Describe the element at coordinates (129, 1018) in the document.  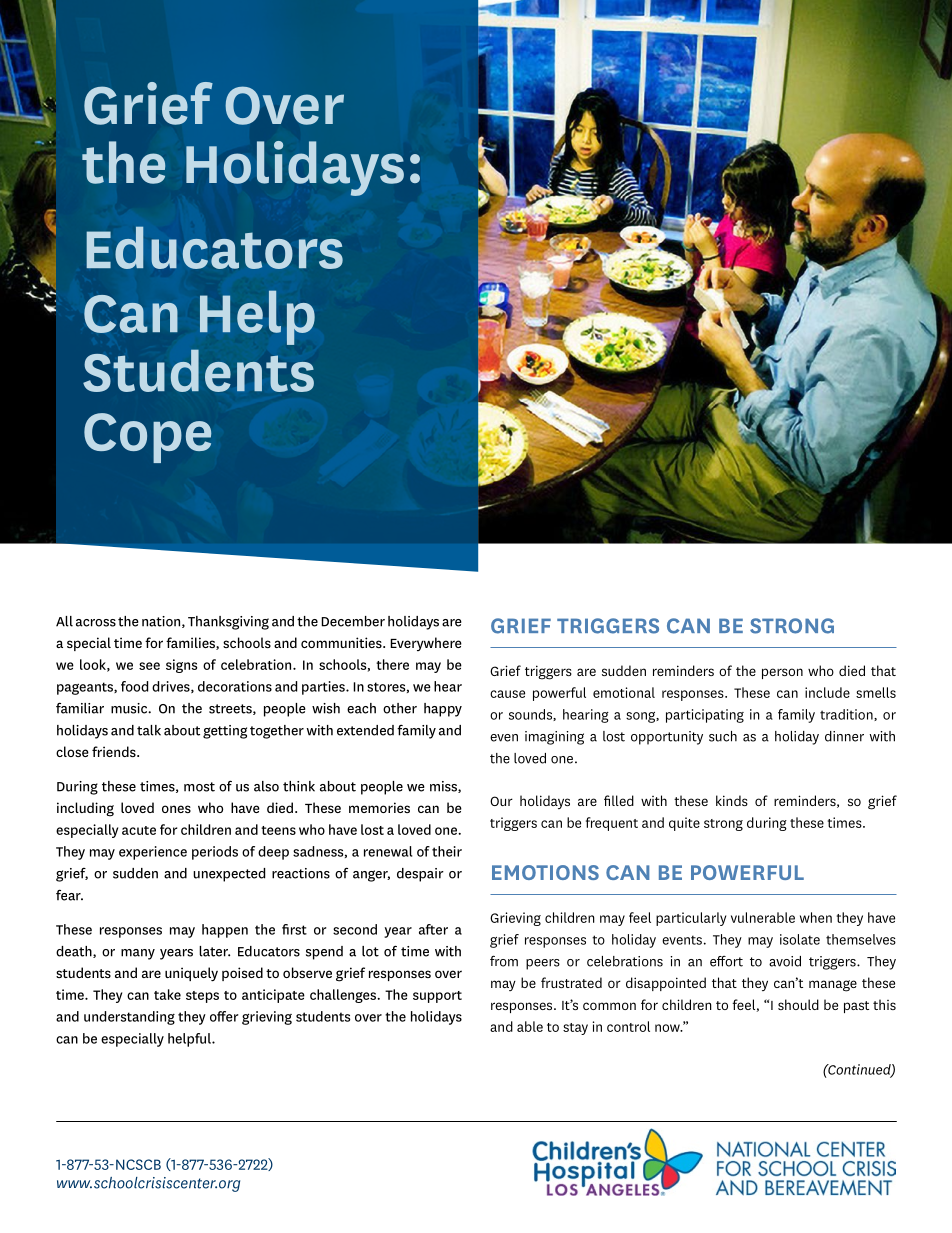
I see `understanding` at that location.
